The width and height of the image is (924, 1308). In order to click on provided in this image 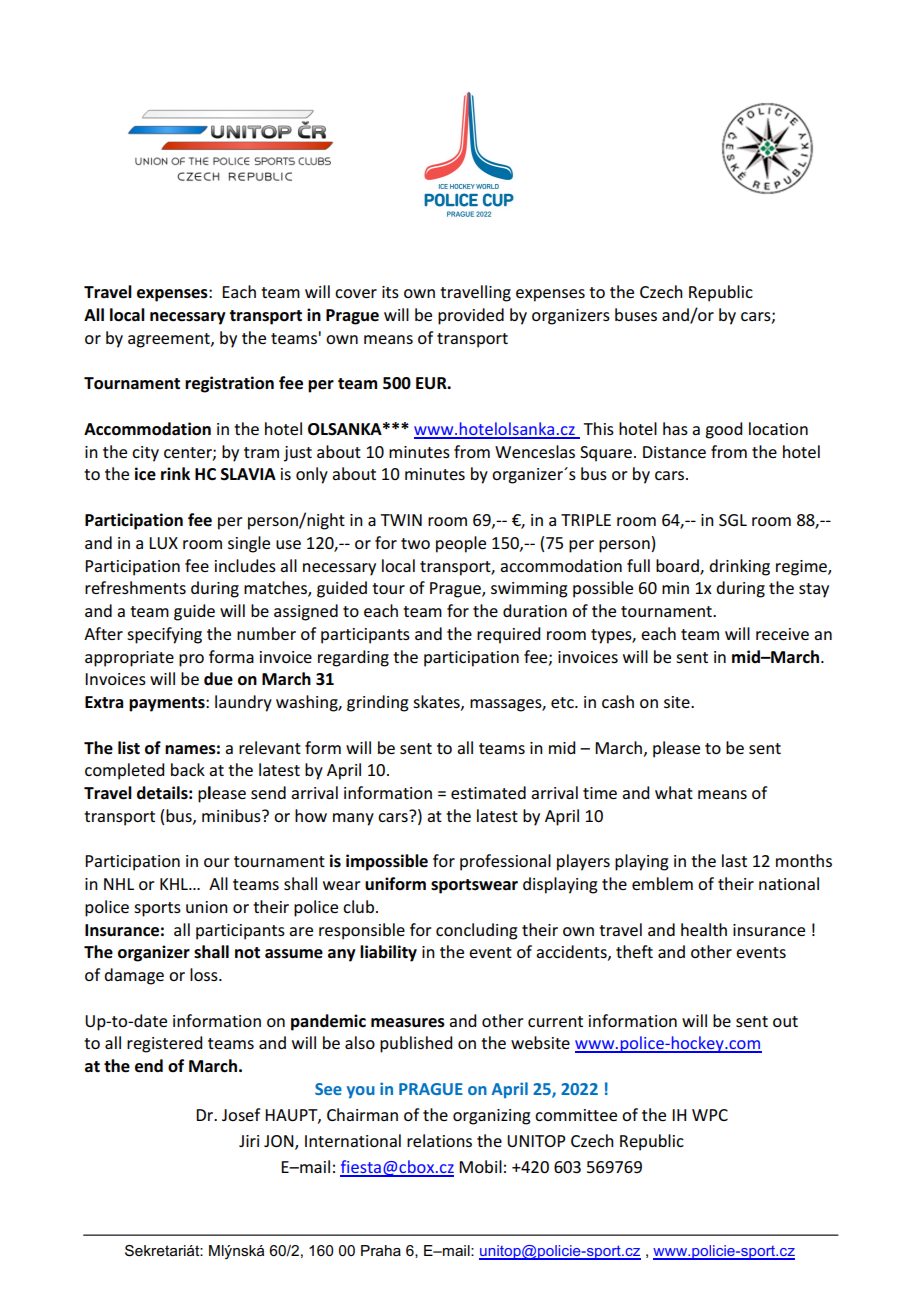, I will do `click(471, 316)`.
